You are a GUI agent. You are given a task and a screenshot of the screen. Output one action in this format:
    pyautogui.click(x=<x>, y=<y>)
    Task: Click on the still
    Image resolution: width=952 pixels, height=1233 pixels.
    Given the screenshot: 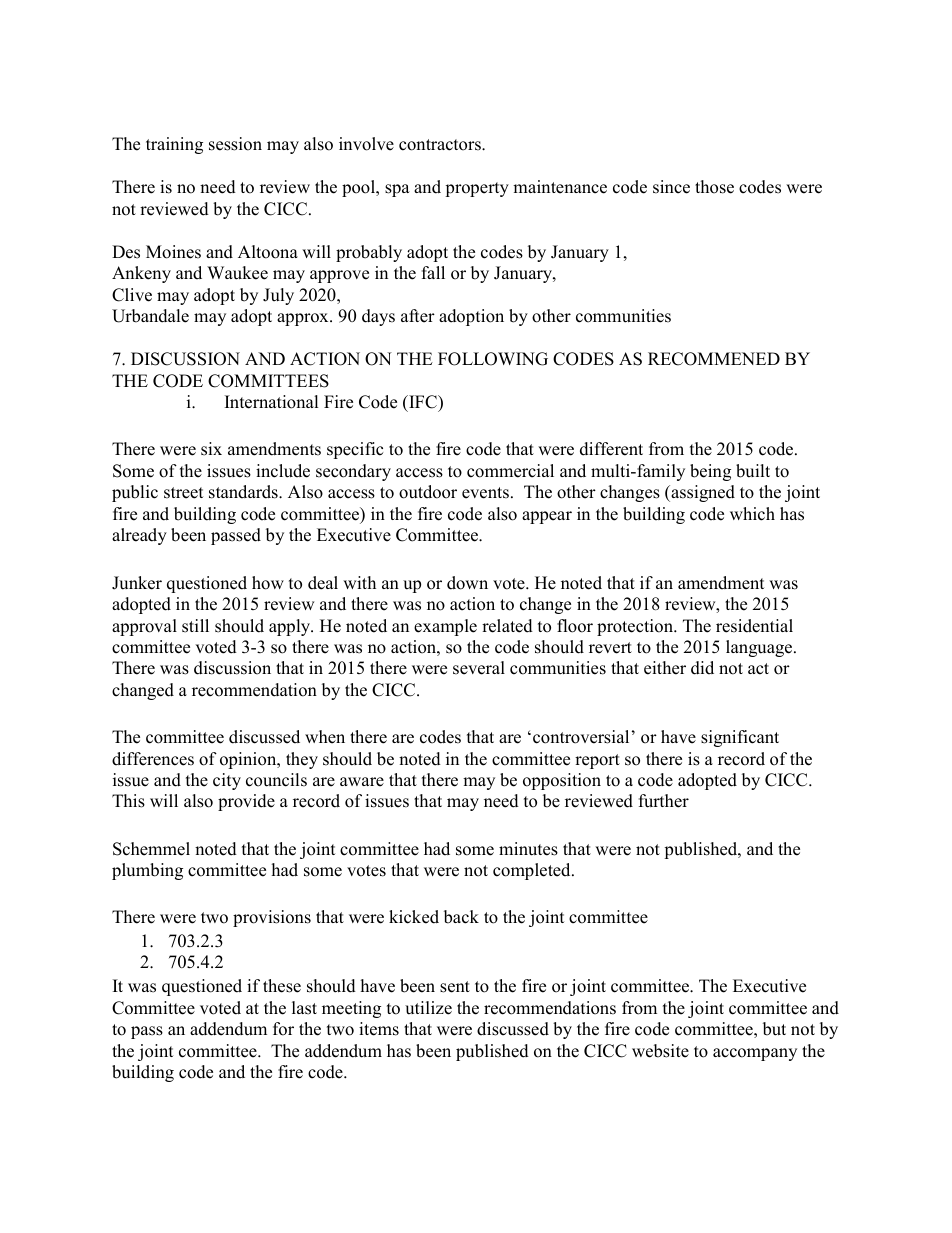 What is the action you would take?
    pyautogui.click(x=195, y=626)
